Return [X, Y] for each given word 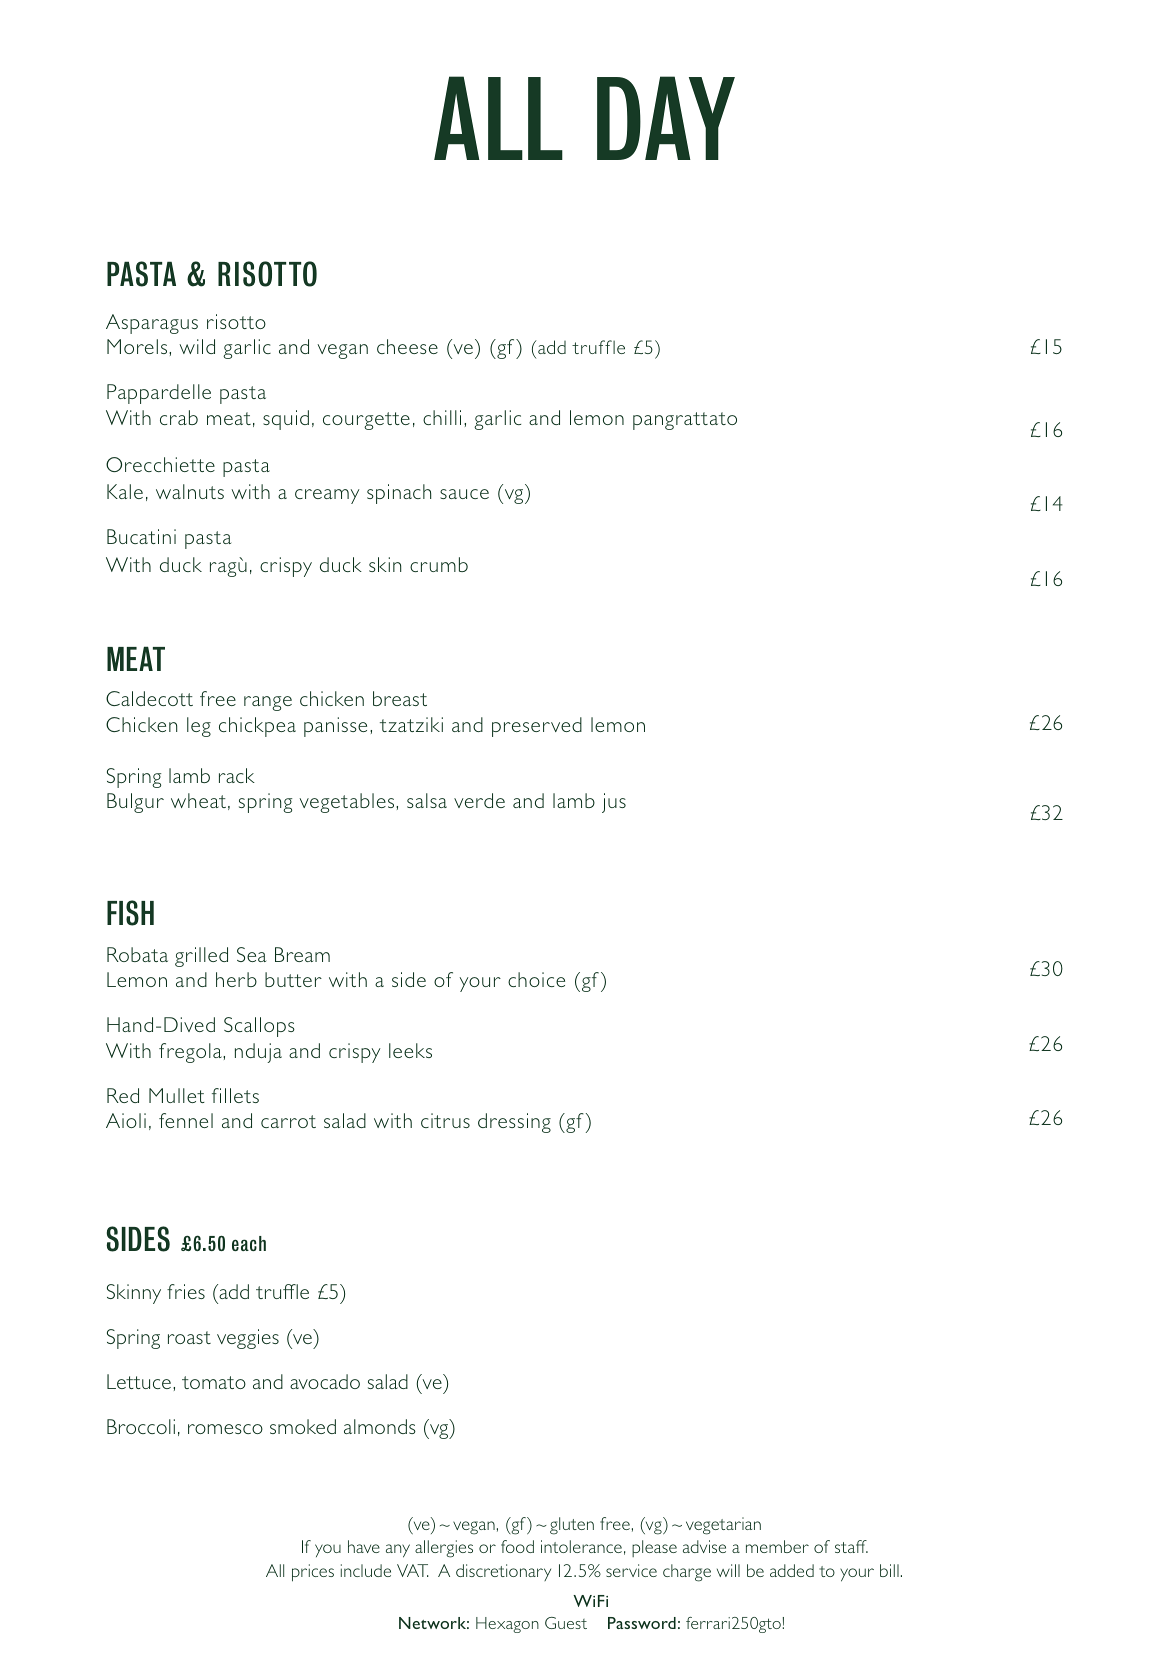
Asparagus [152, 324]
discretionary [503, 1572]
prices [313, 1573]
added [792, 1570]
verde [479, 800]
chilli [442, 417]
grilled [201, 957]
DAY [666, 118]
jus [614, 803]
